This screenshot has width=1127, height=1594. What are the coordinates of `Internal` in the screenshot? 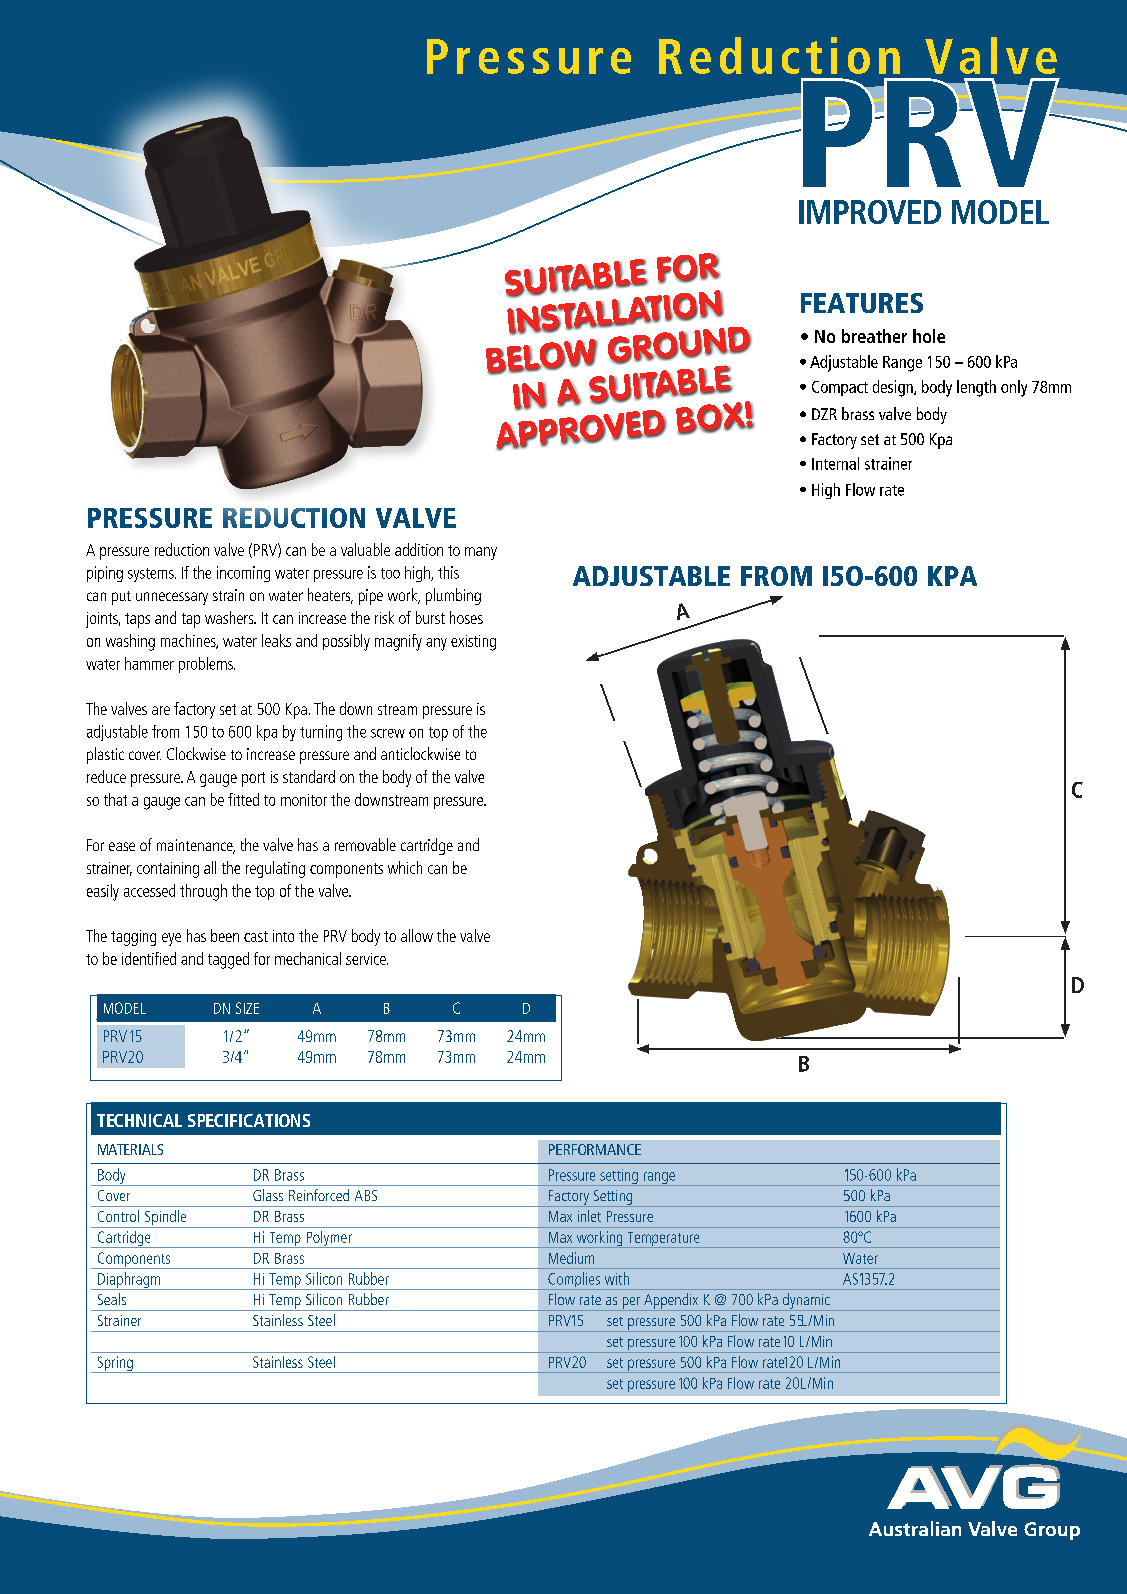 It's located at (835, 463).
